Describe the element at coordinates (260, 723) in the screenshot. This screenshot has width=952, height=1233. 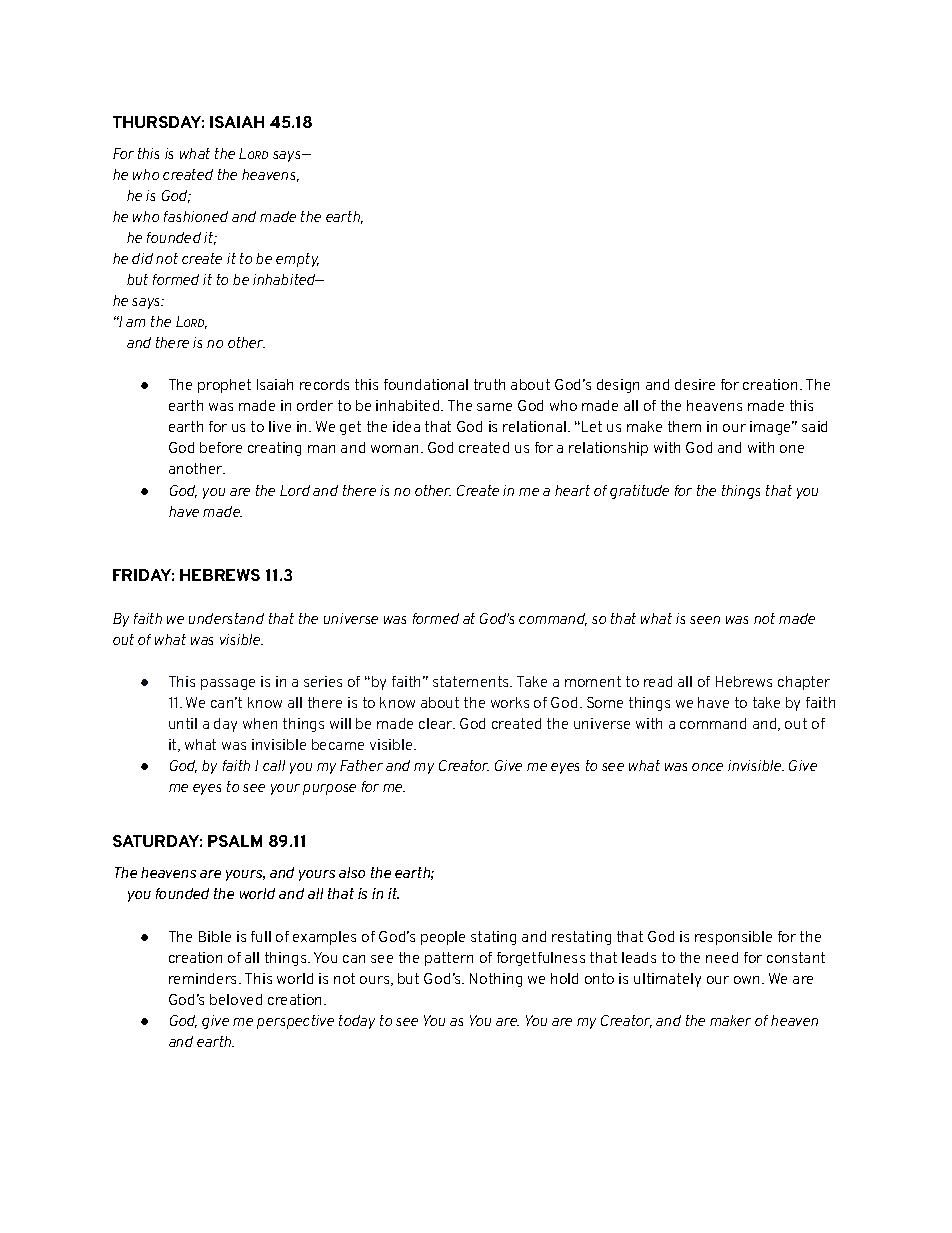
I see `when` at that location.
